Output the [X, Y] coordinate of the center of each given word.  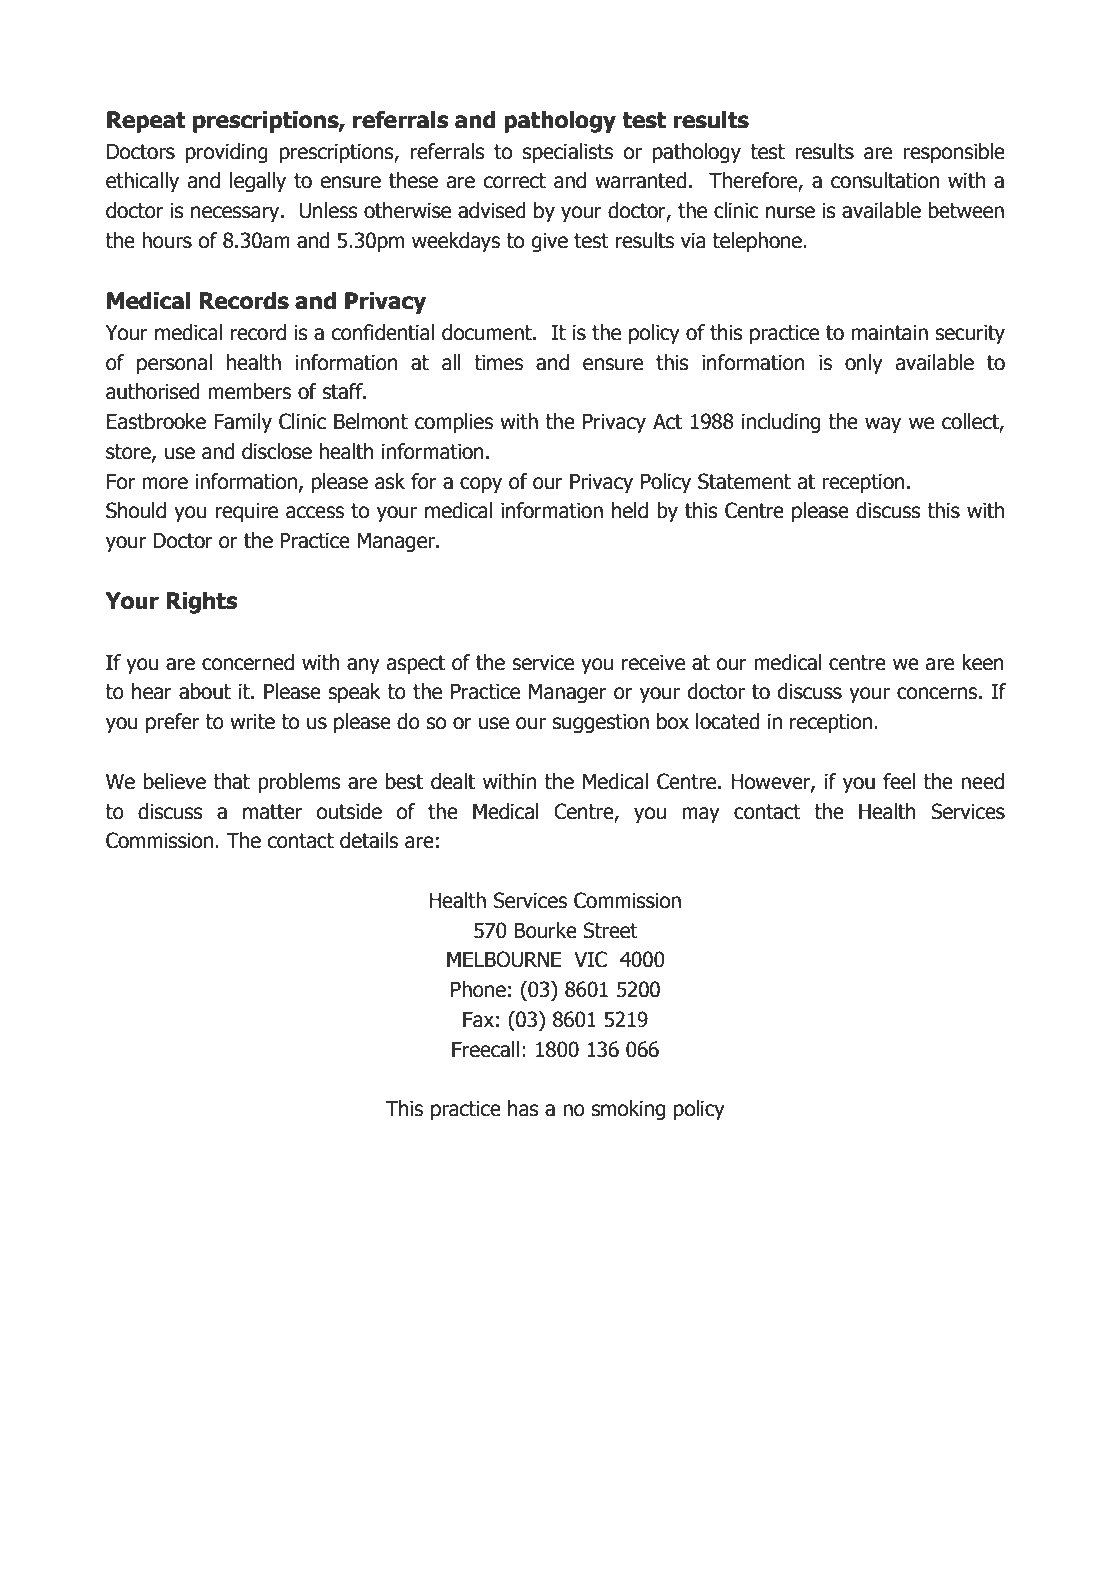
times [498, 363]
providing [227, 153]
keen [983, 662]
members [249, 391]
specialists [568, 153]
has [523, 1108]
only [864, 364]
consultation [885, 180]
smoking [628, 1110]
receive [653, 663]
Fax [478, 1020]
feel [899, 781]
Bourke [545, 930]
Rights [202, 603]
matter [272, 812]
